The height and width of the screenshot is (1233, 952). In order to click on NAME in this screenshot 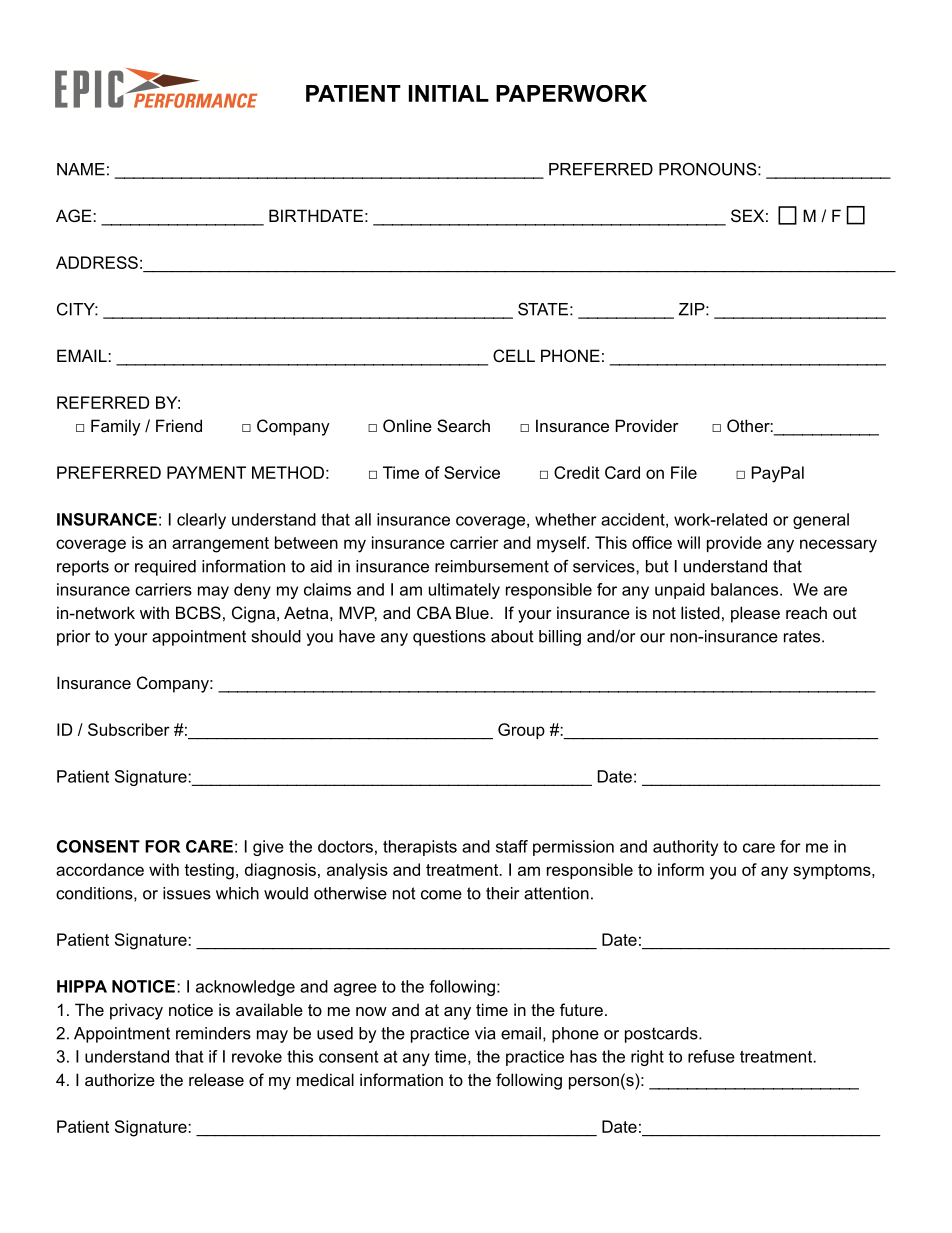, I will do `click(81, 169)`.
